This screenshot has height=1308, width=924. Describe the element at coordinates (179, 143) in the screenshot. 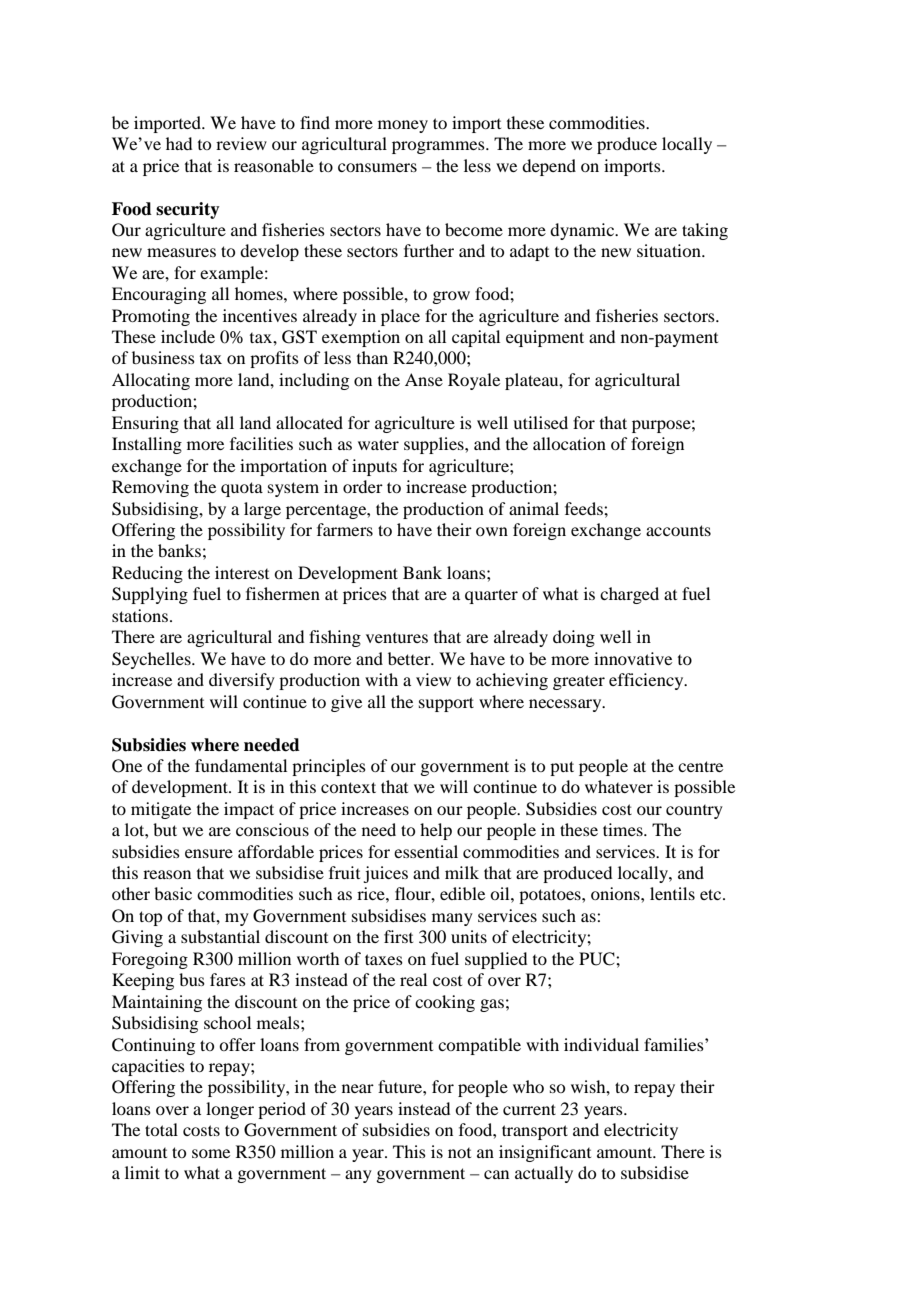

I see `had` at that location.
